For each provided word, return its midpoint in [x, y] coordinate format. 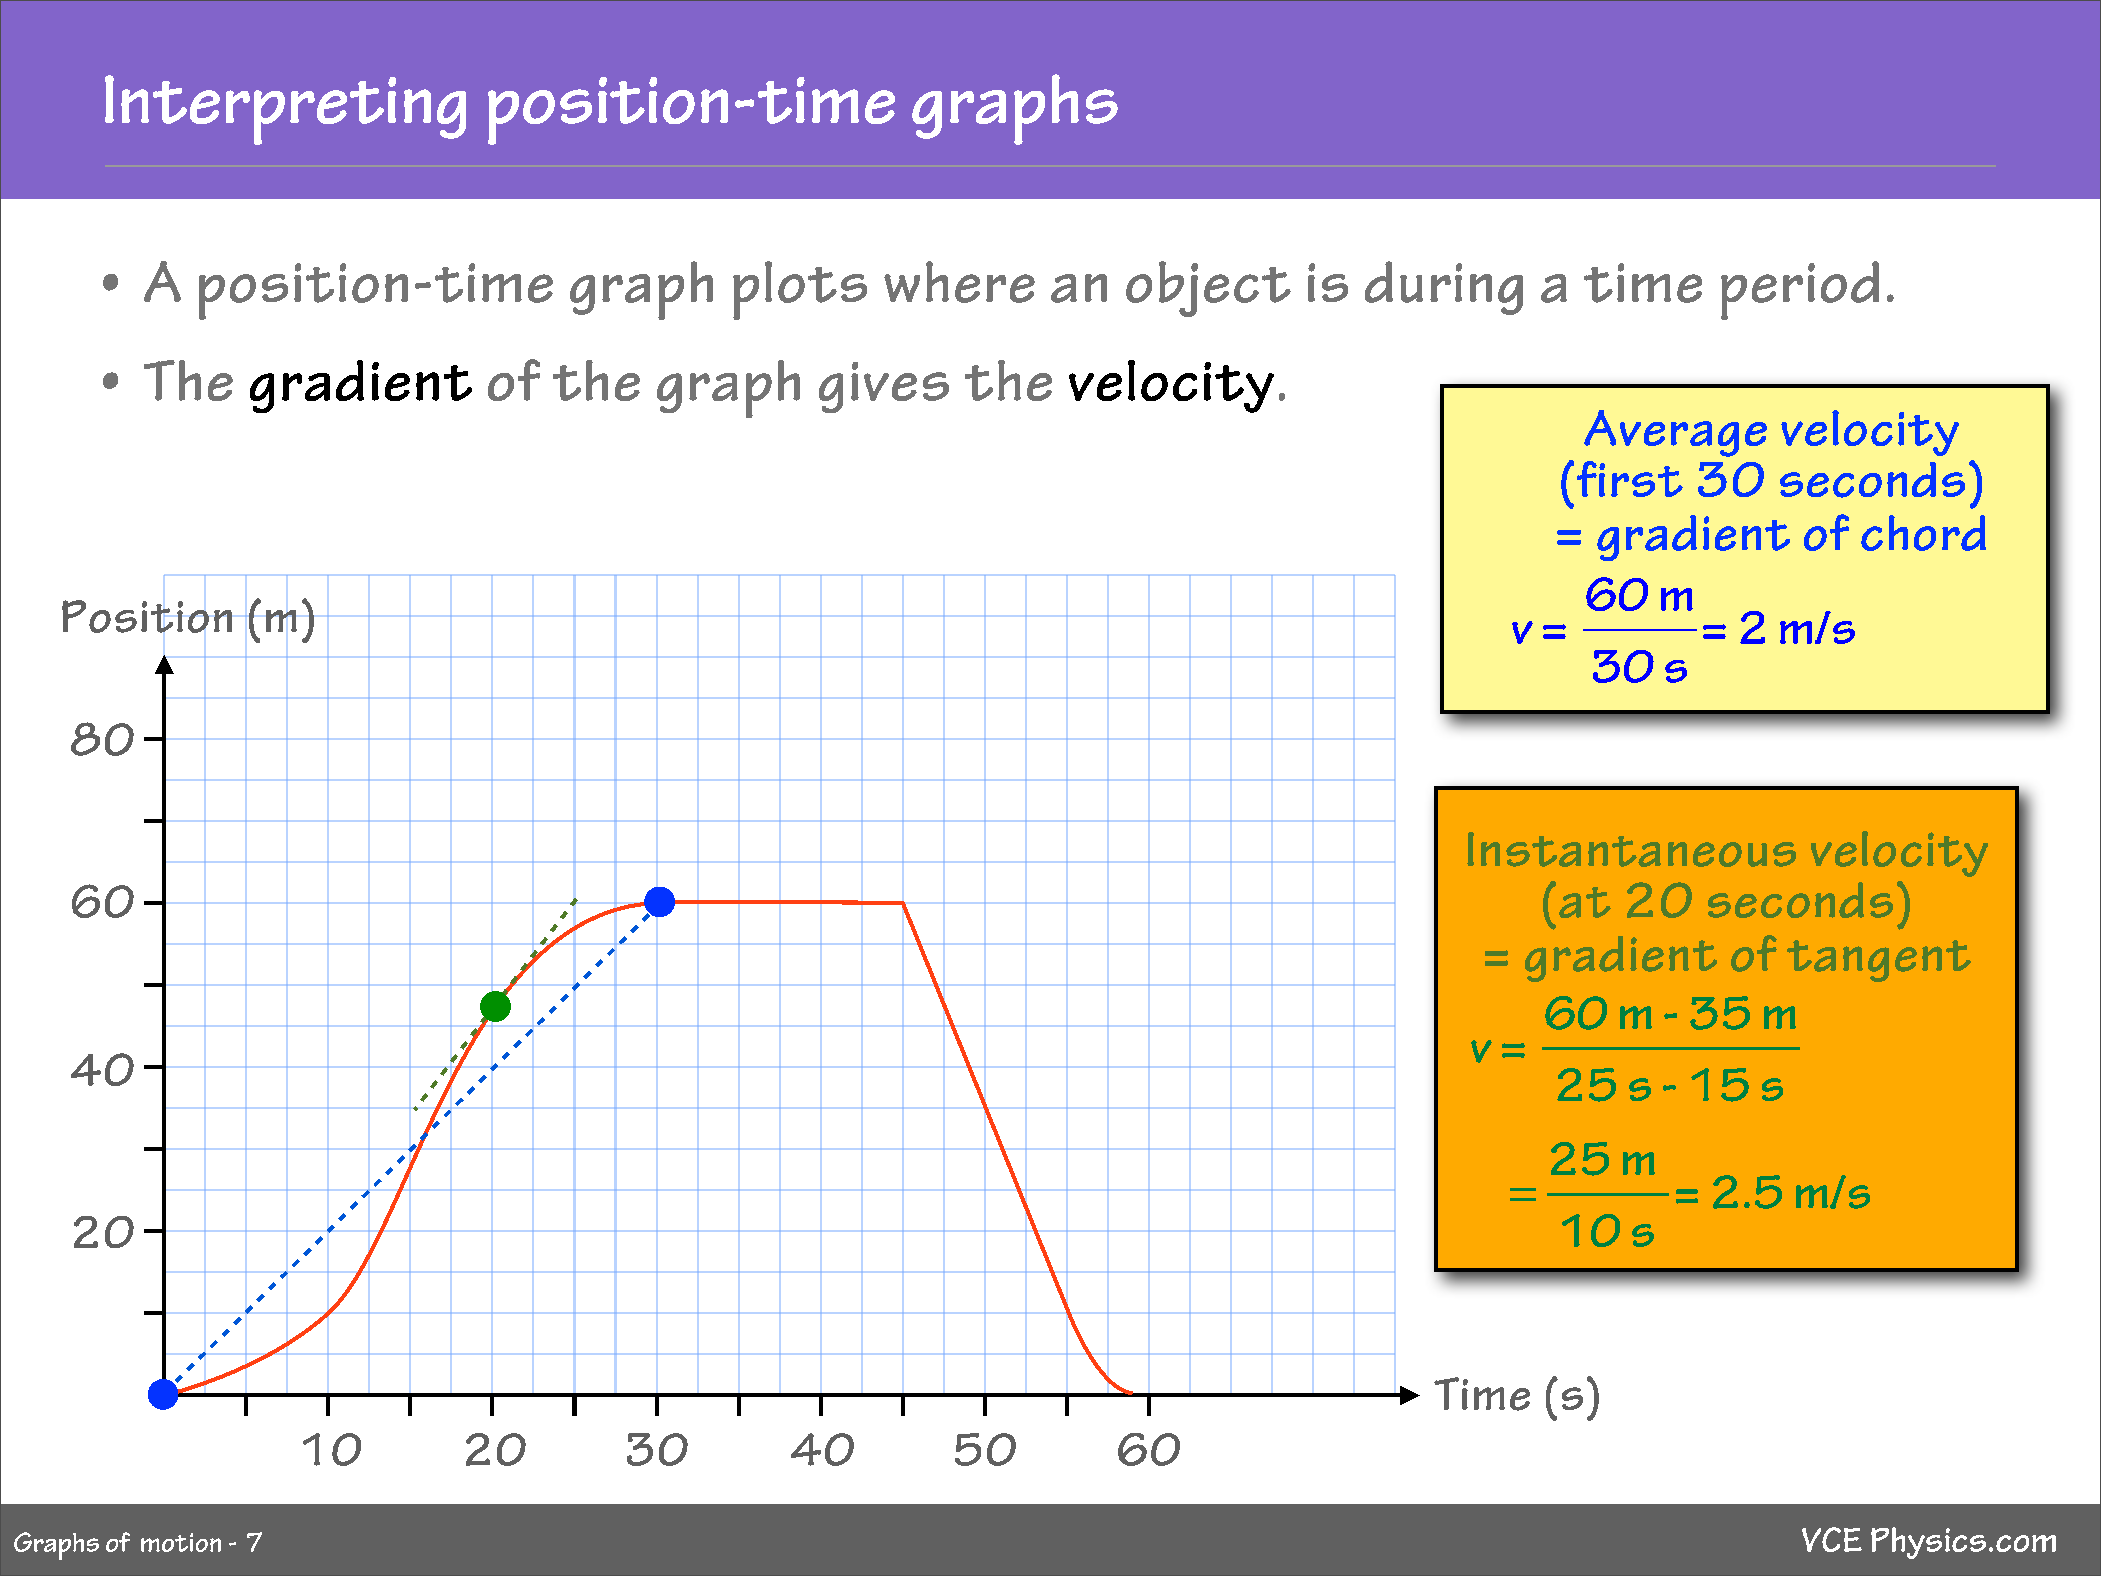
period [1800, 290]
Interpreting [285, 110]
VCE [1832, 1539]
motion [181, 1542]
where [959, 282]
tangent [1879, 961]
